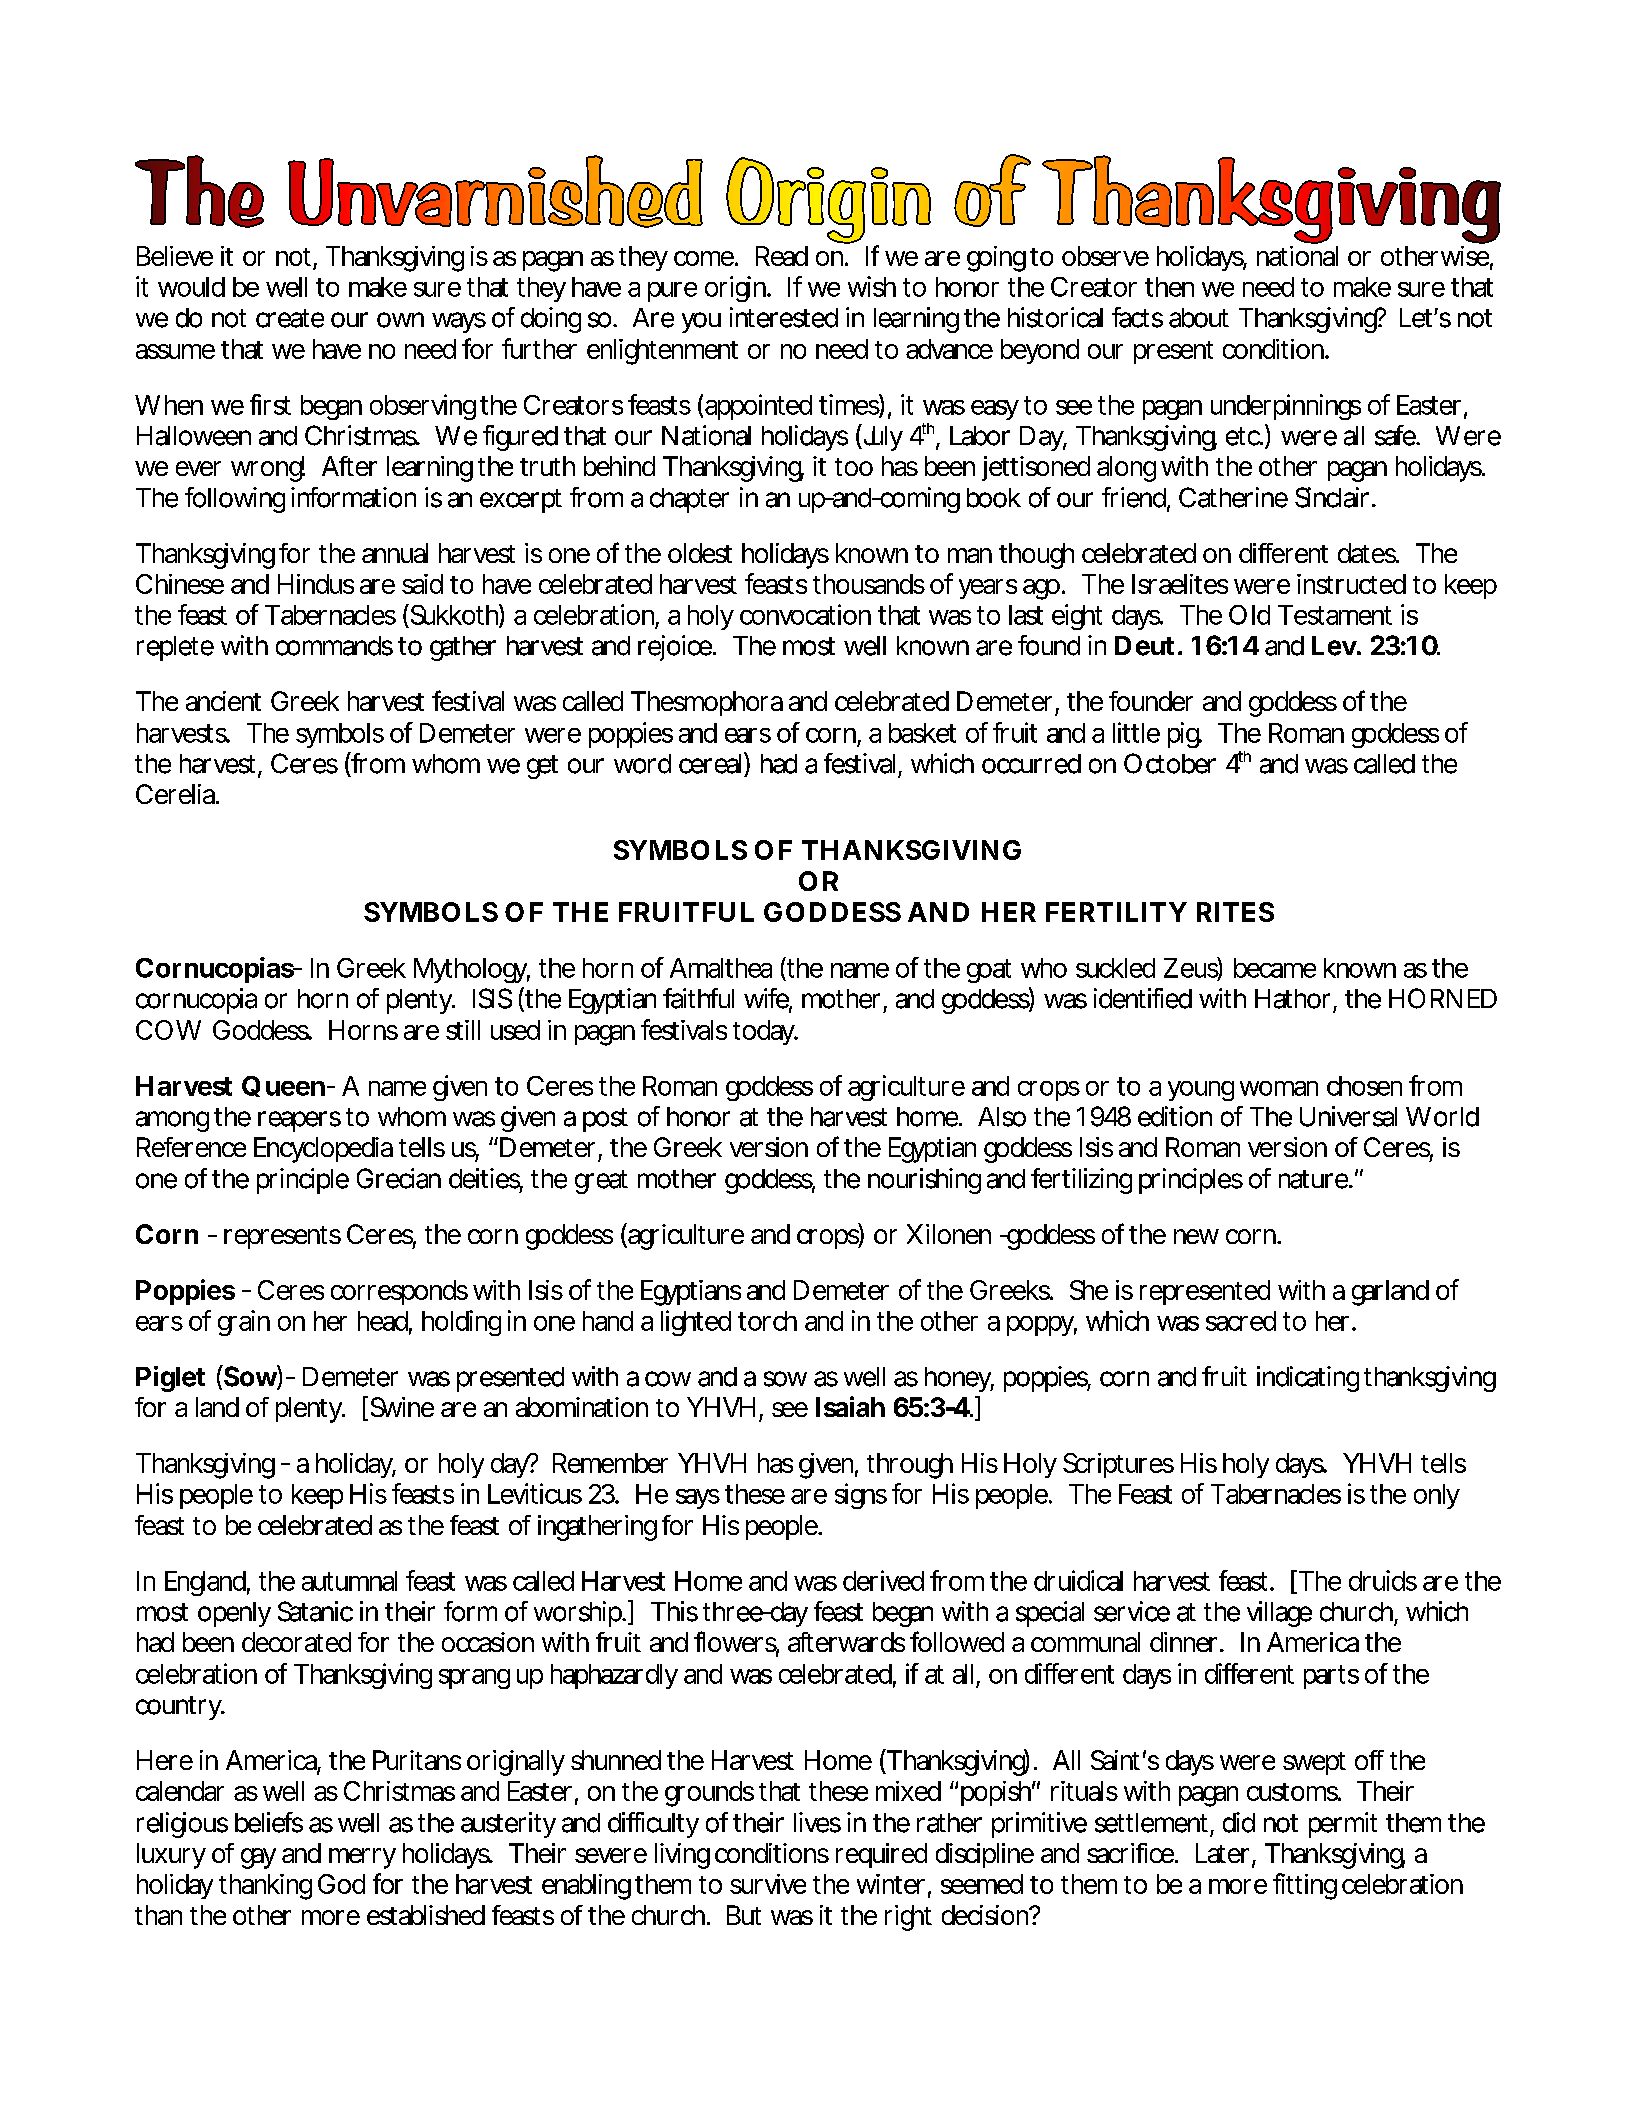  I want to click on survive, so click(768, 1884).
